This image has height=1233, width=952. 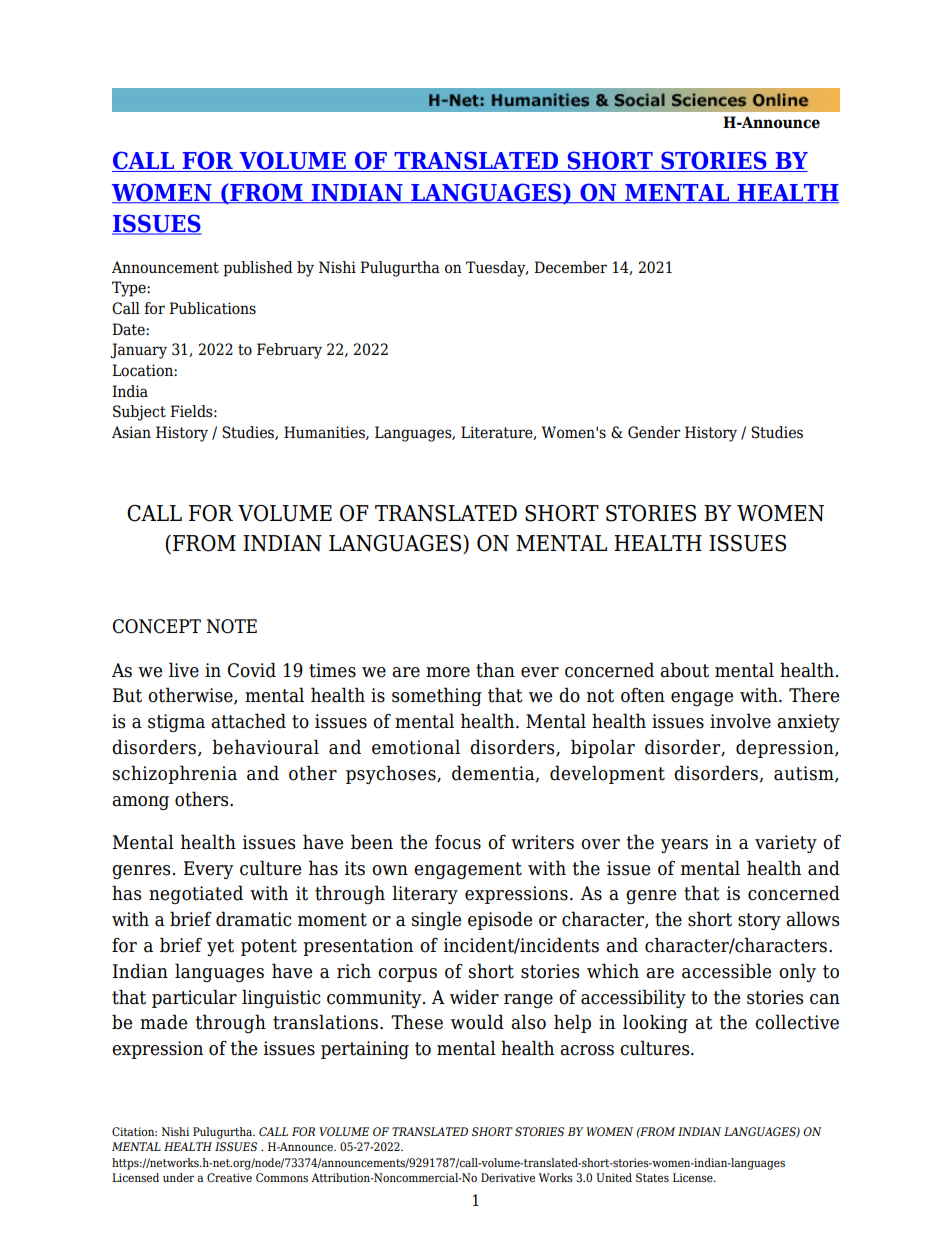 What do you see at coordinates (248, 721) in the image?
I see `attached` at bounding box center [248, 721].
